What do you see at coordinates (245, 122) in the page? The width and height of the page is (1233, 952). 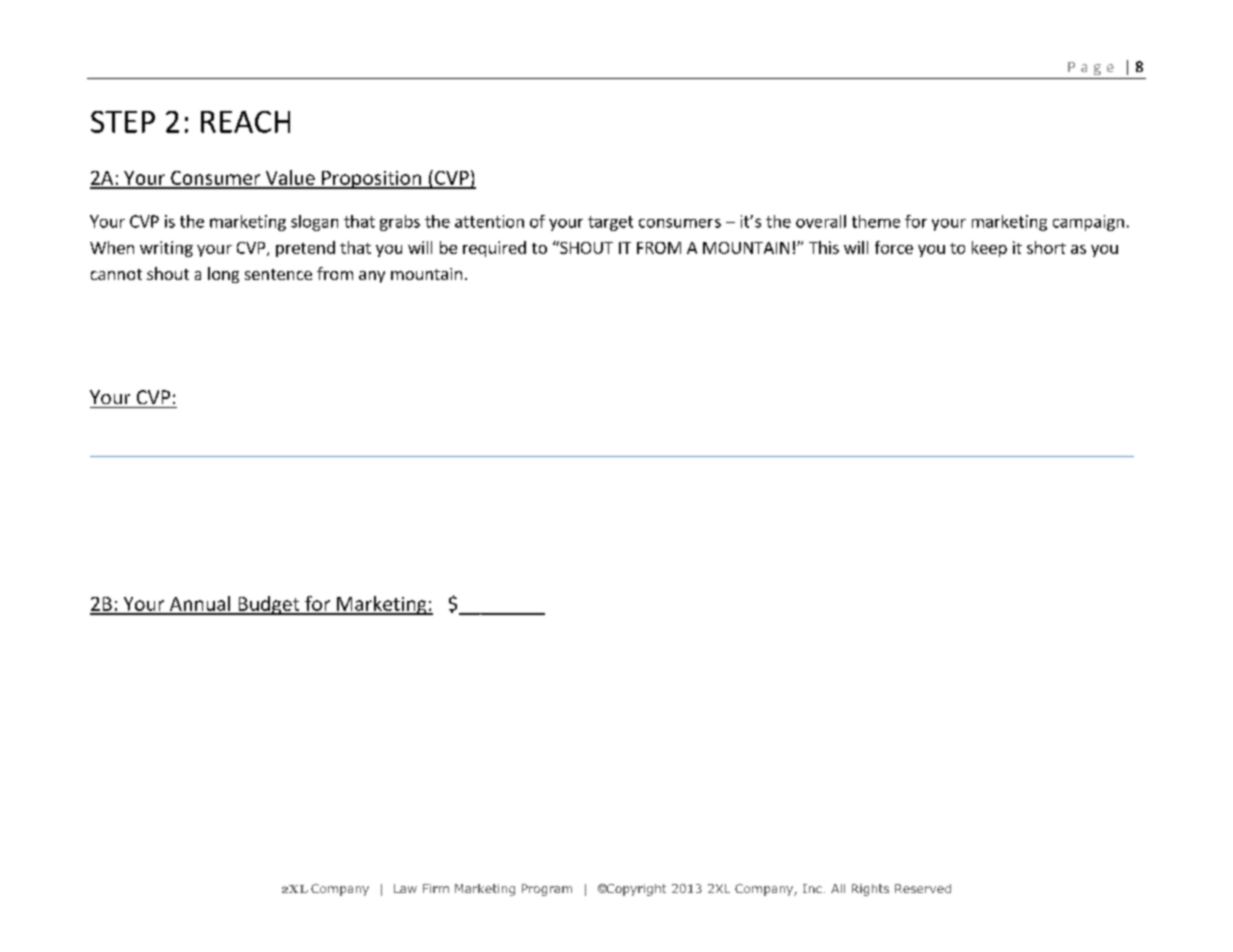 I see `REACH` at bounding box center [245, 122].
